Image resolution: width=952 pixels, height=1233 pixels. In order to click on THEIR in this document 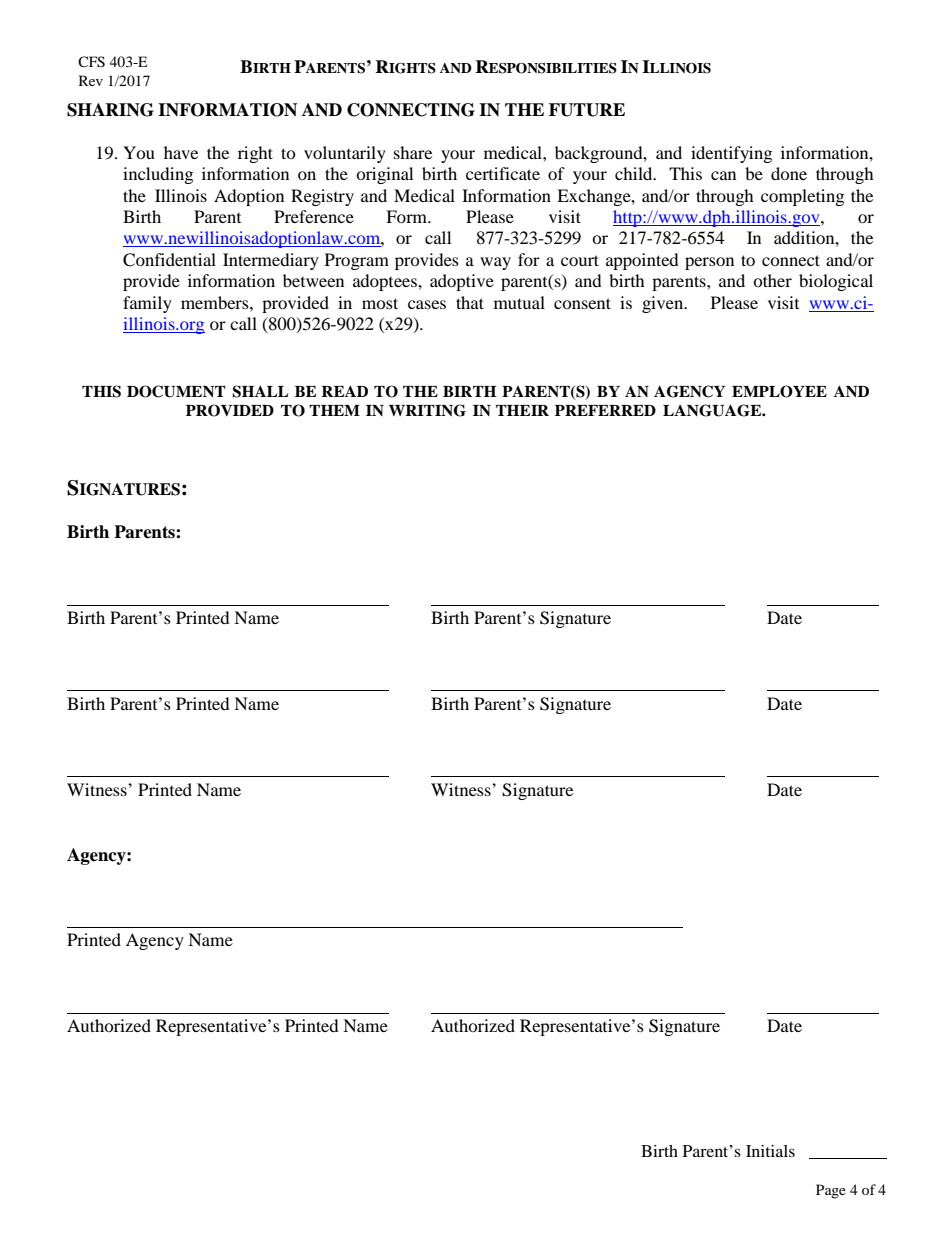, I will do `click(522, 410)`.
